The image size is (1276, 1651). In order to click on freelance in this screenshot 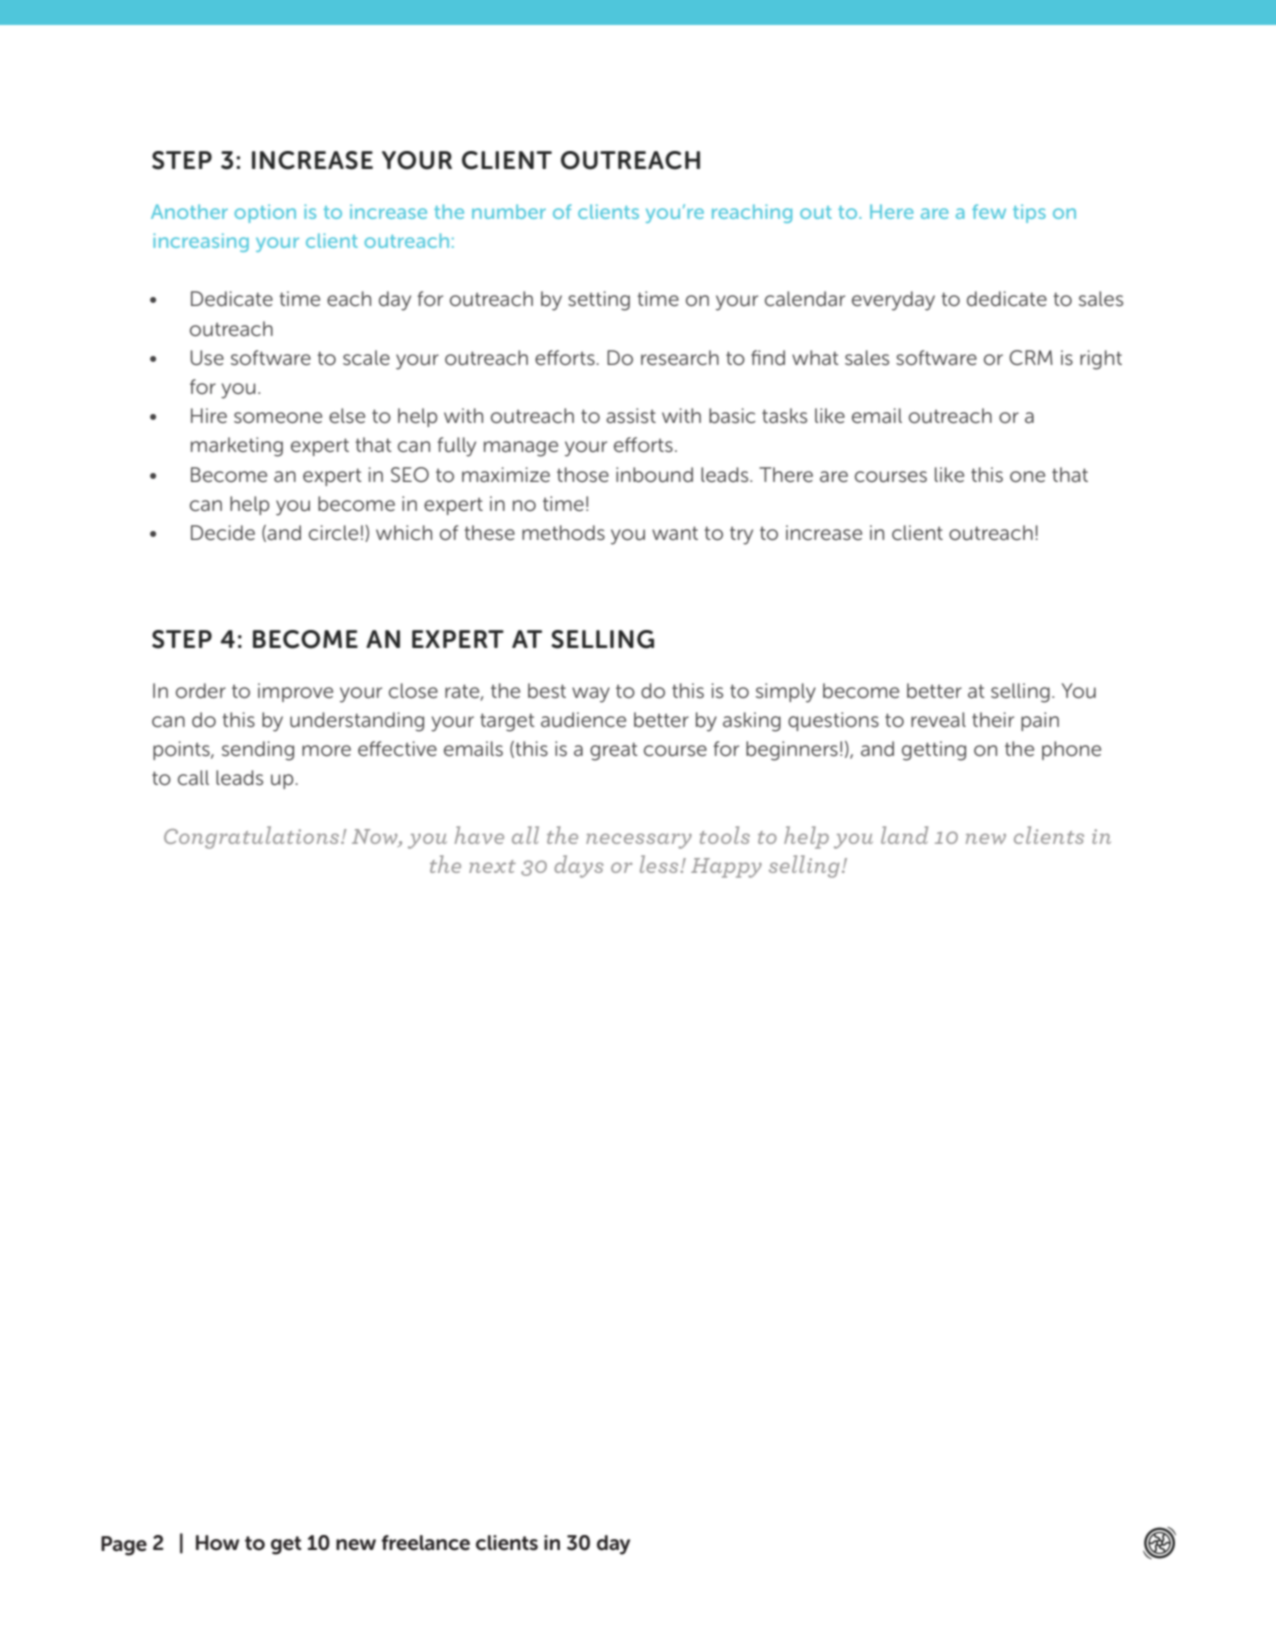, I will do `click(425, 1543)`.
